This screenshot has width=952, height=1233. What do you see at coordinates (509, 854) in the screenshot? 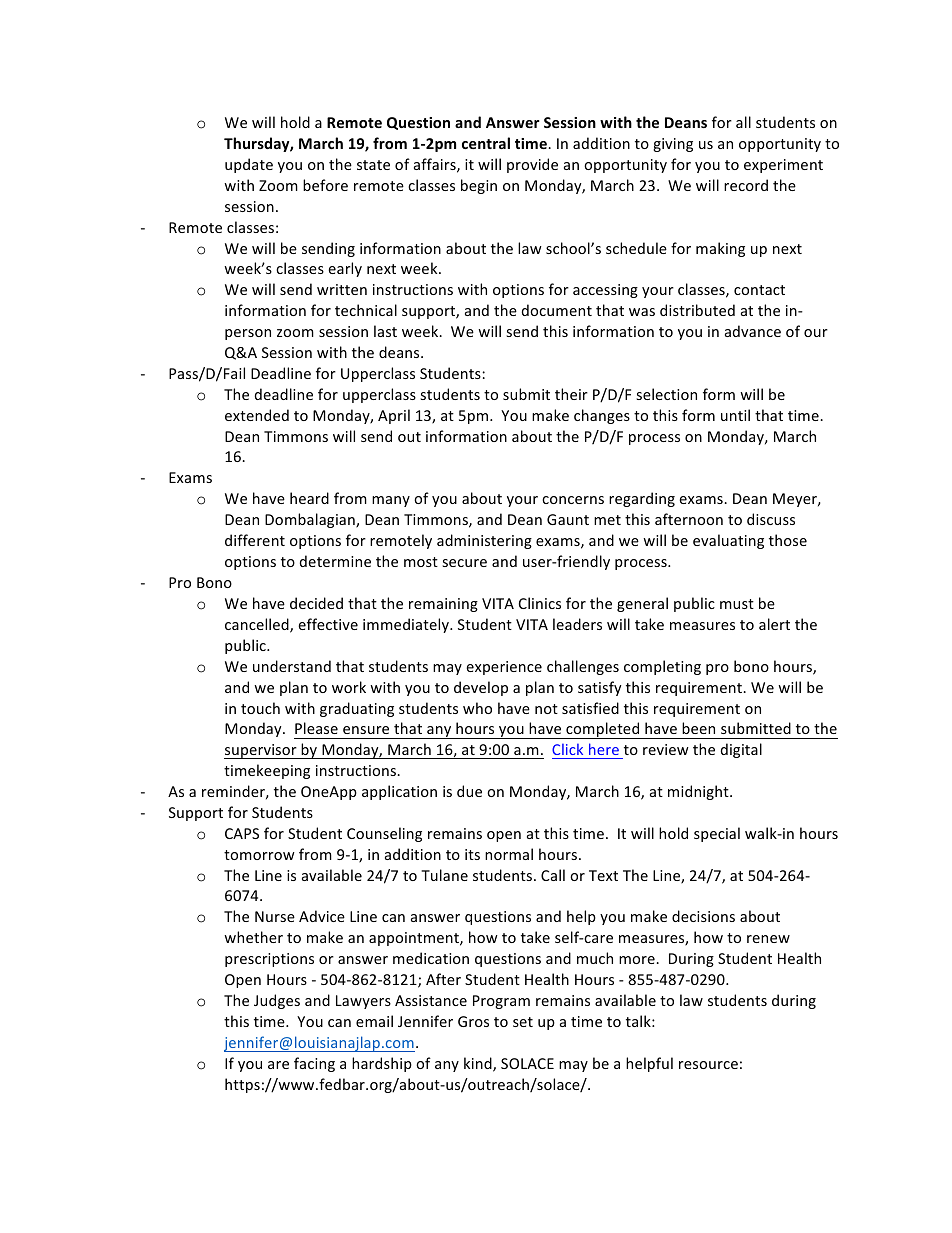
I see `normal` at bounding box center [509, 854].
